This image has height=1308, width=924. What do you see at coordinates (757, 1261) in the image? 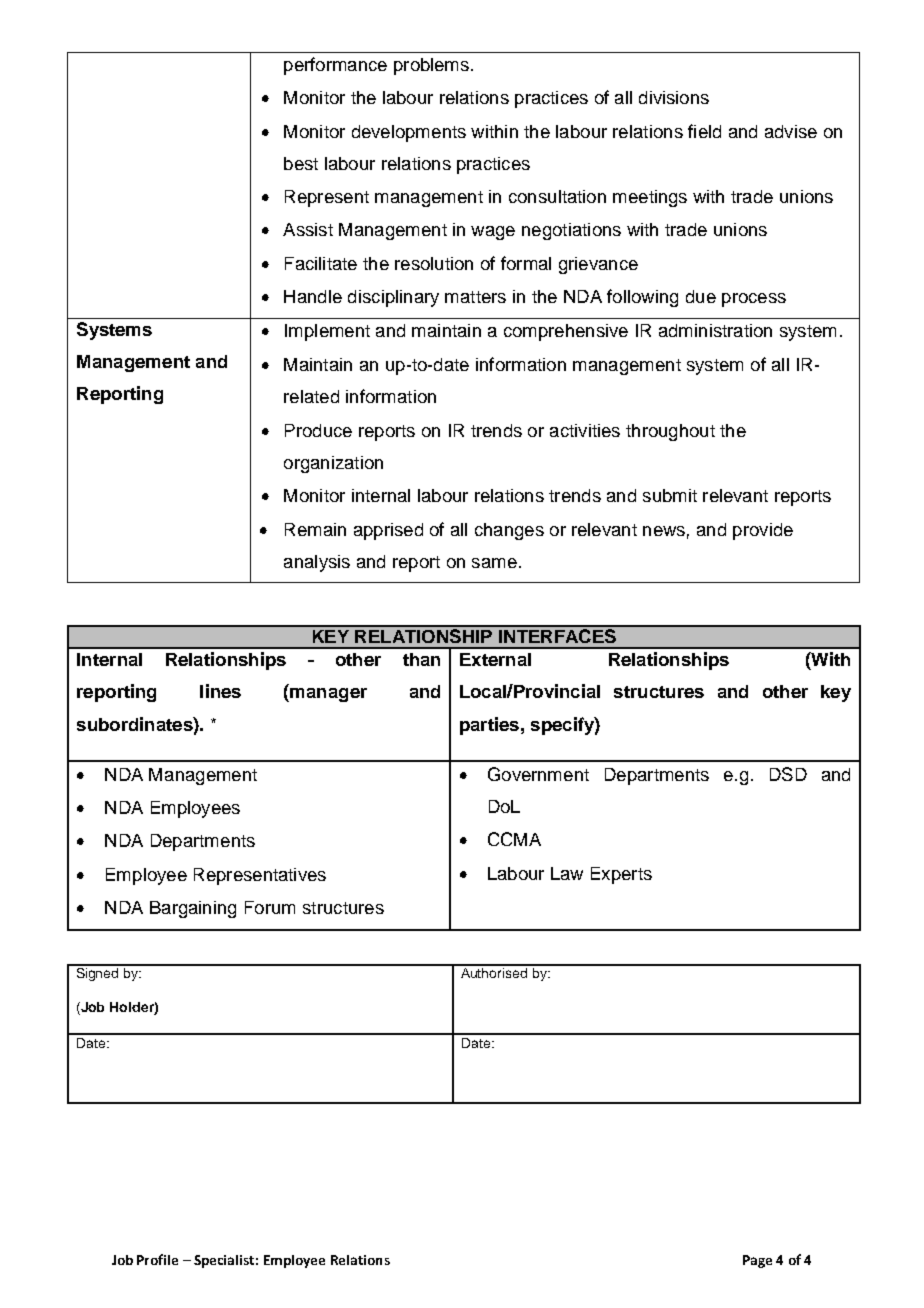
I see `Page` at bounding box center [757, 1261].
